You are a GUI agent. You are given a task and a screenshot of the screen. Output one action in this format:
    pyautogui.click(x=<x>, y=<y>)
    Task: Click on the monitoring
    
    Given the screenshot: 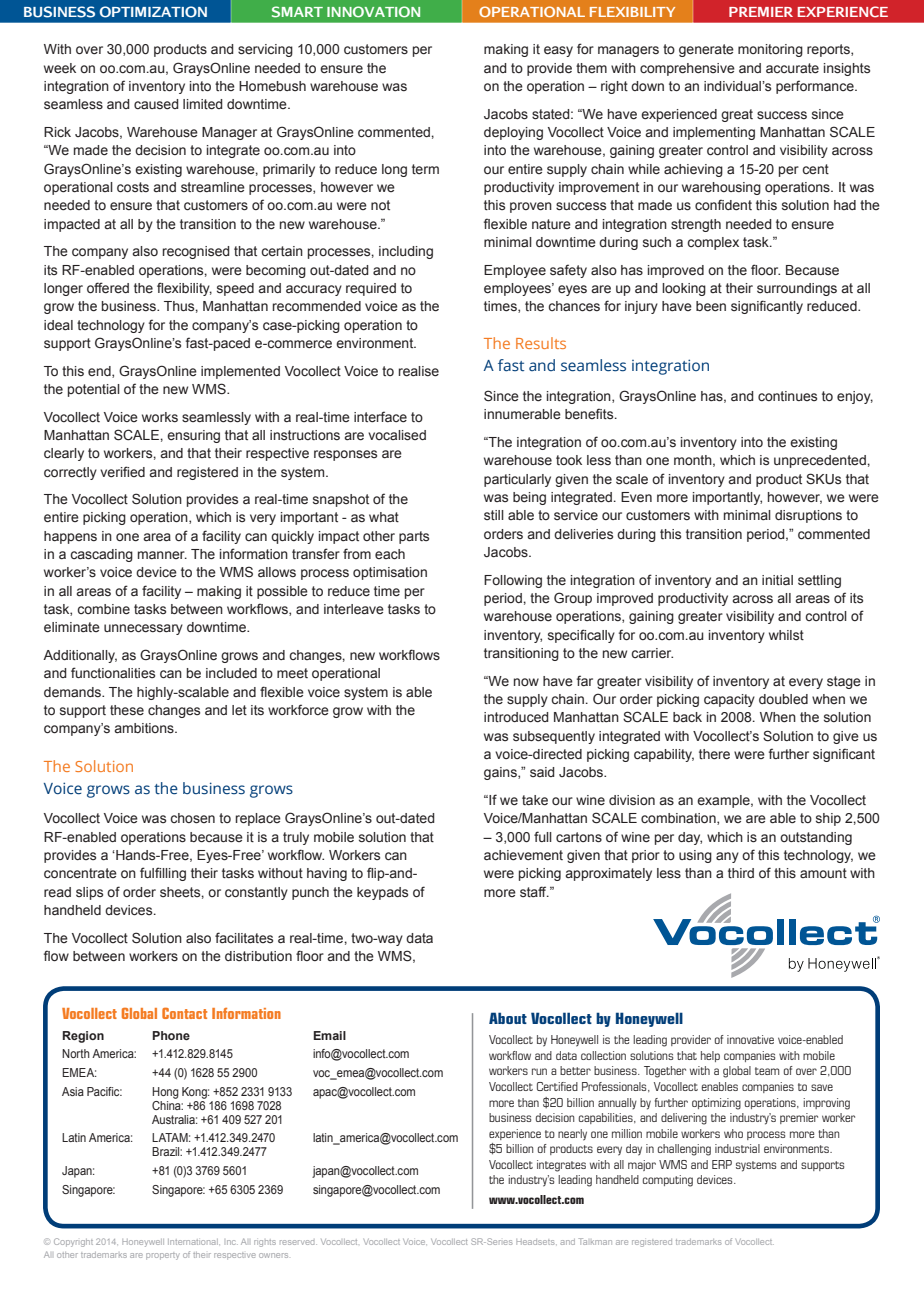 What is the action you would take?
    pyautogui.click(x=770, y=50)
